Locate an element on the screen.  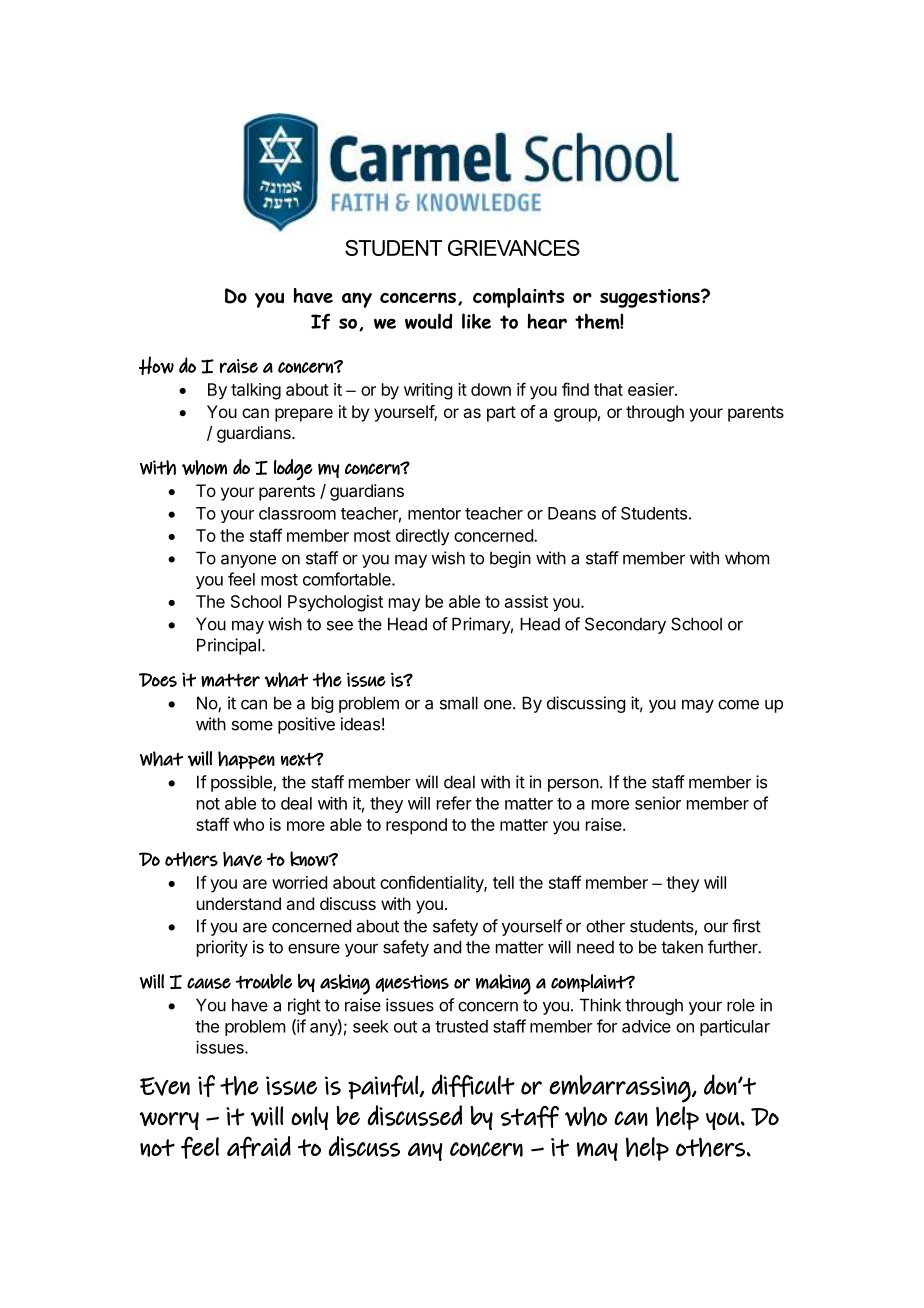
would is located at coordinates (429, 321).
